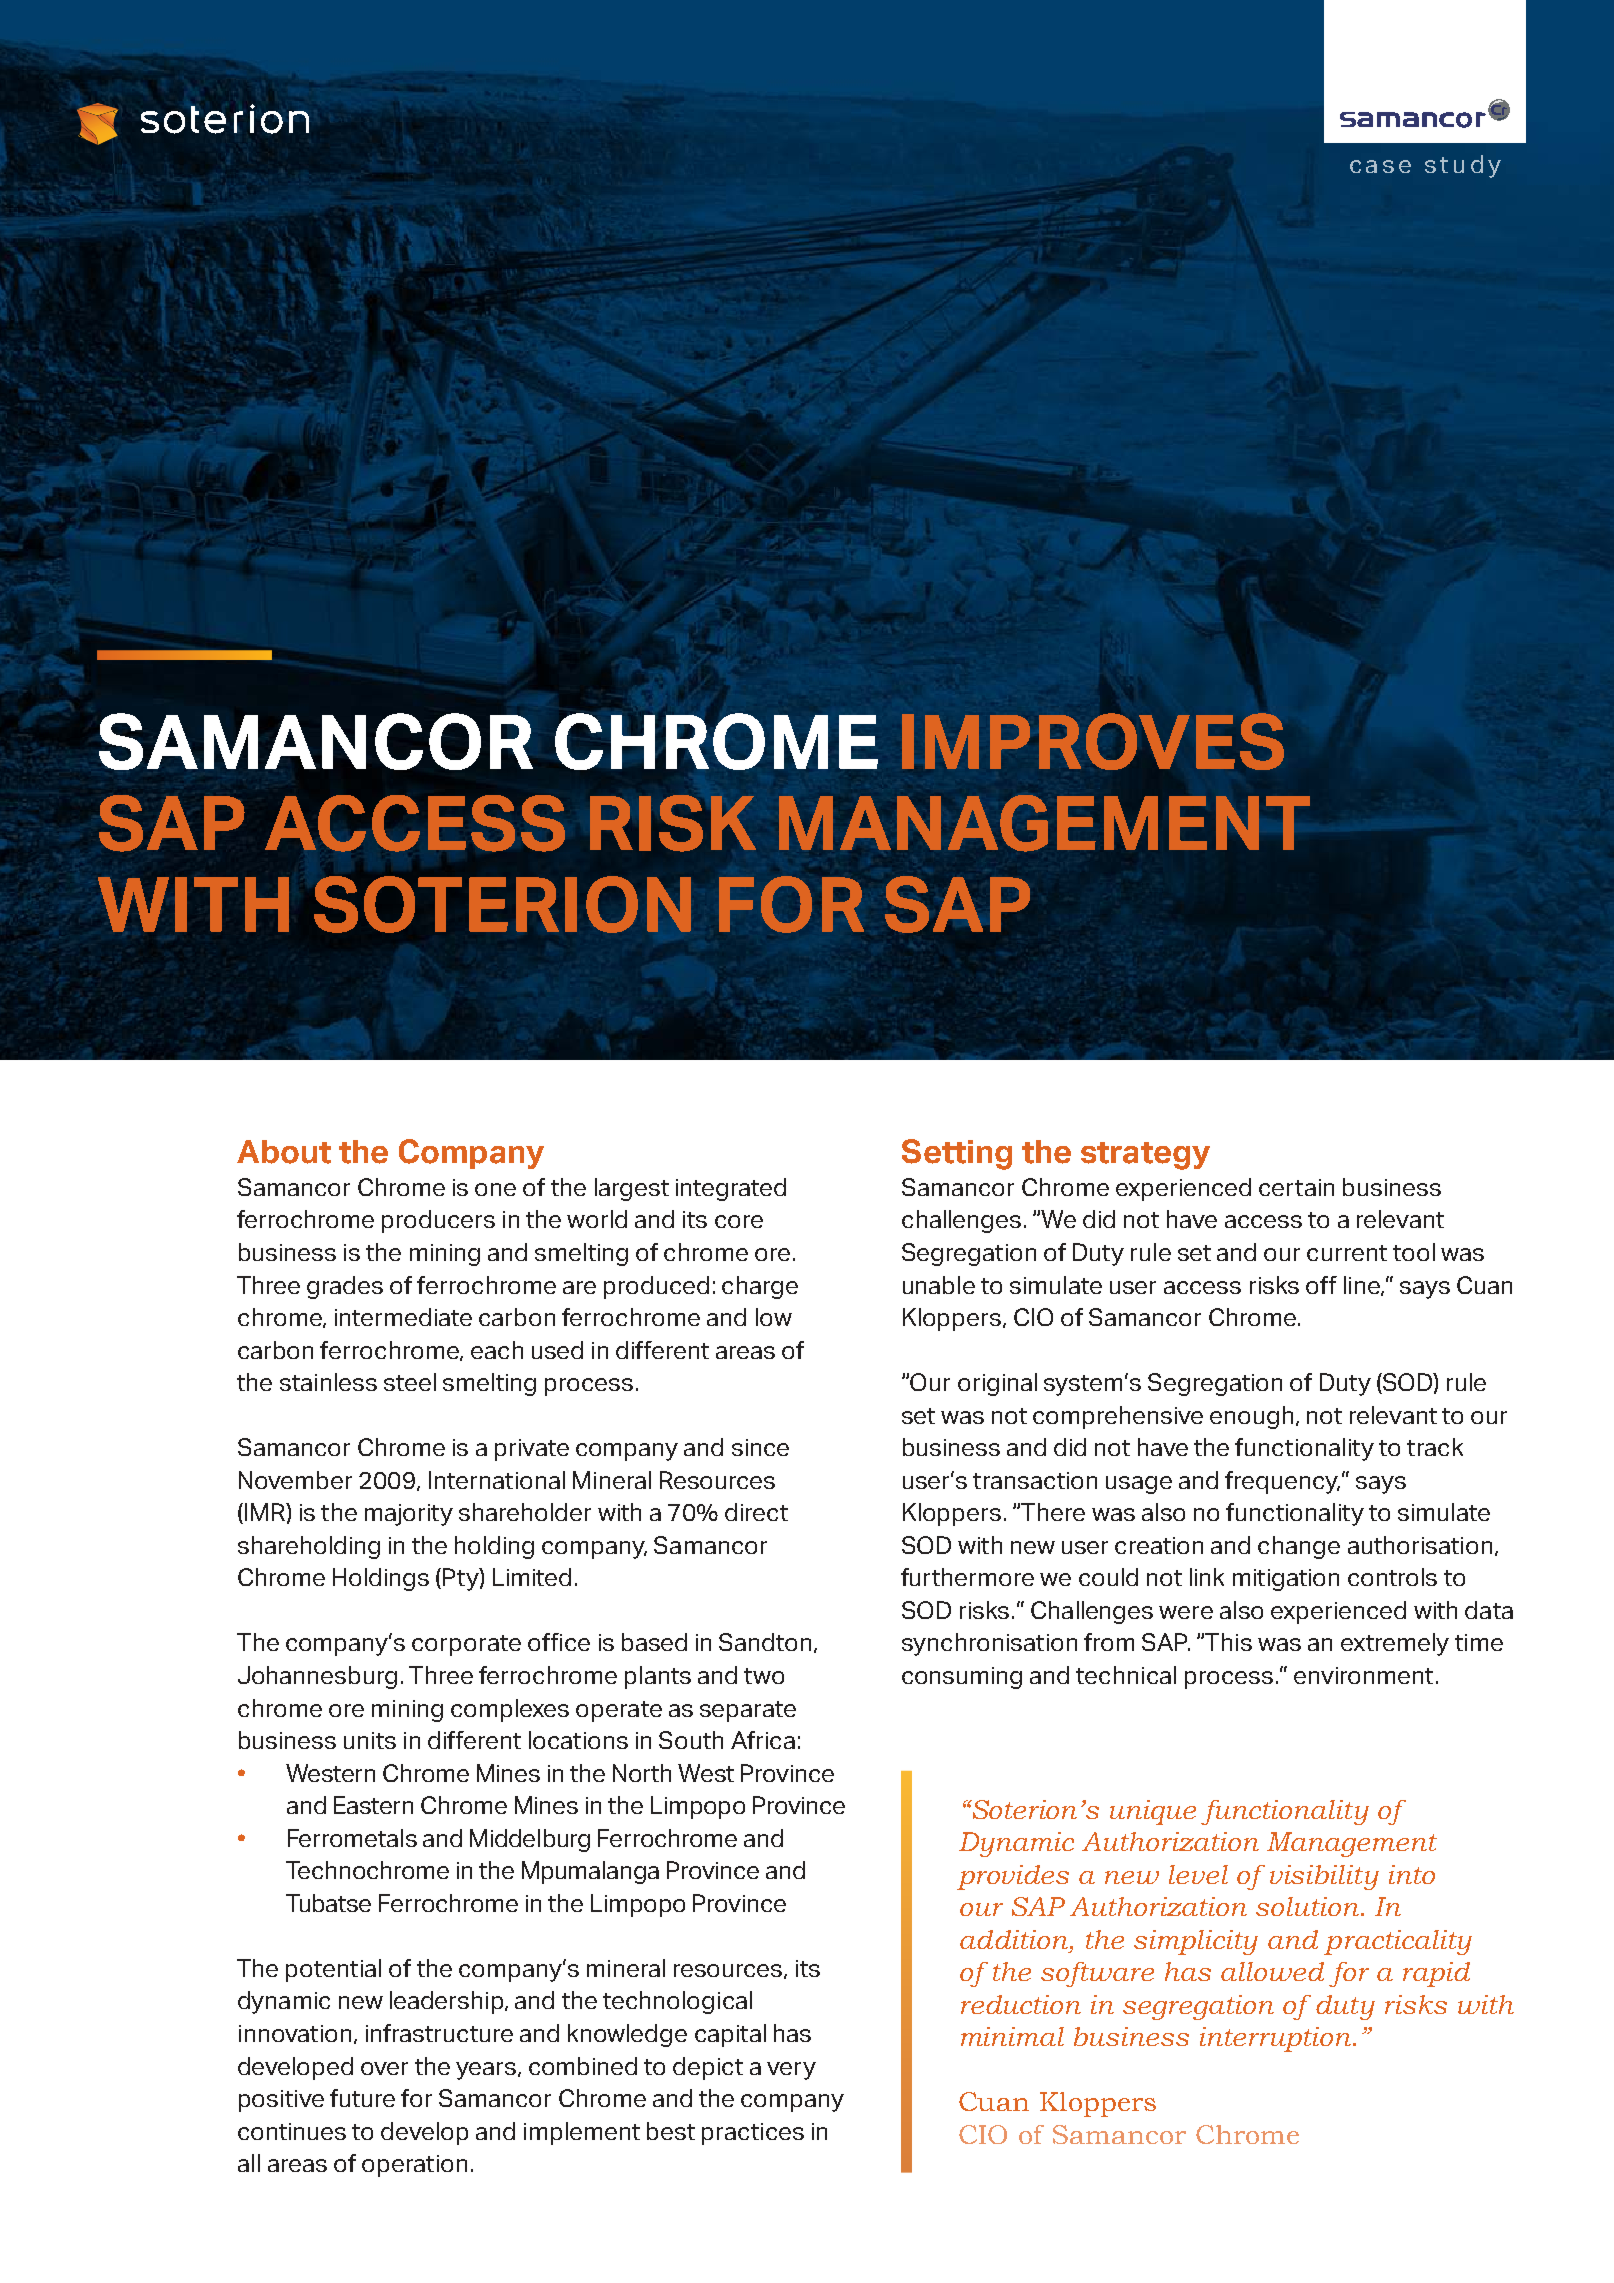 The image size is (1614, 2283). Describe the element at coordinates (1463, 166) in the page. I see `study` at that location.
